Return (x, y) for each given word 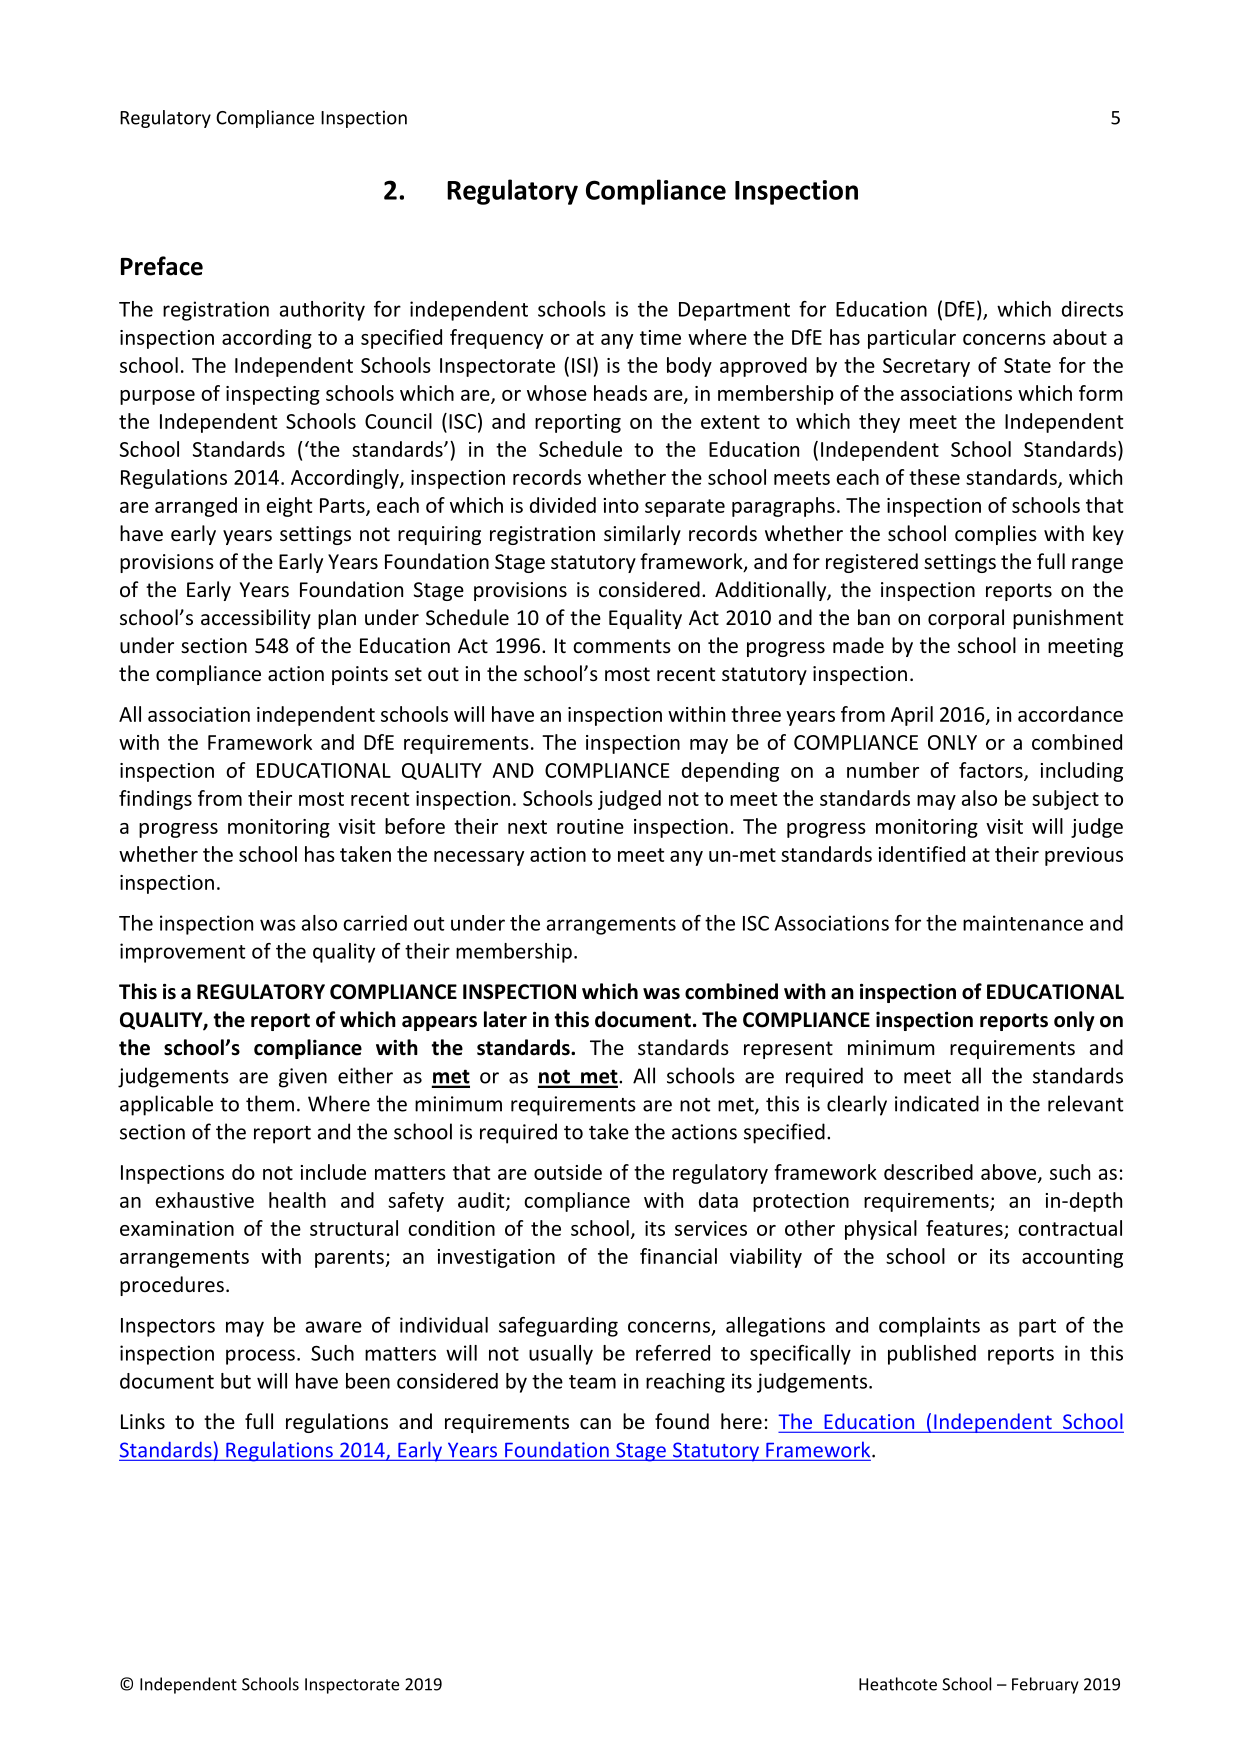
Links (143, 1421)
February (1045, 1685)
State (1027, 365)
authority (322, 311)
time (660, 337)
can (595, 1423)
